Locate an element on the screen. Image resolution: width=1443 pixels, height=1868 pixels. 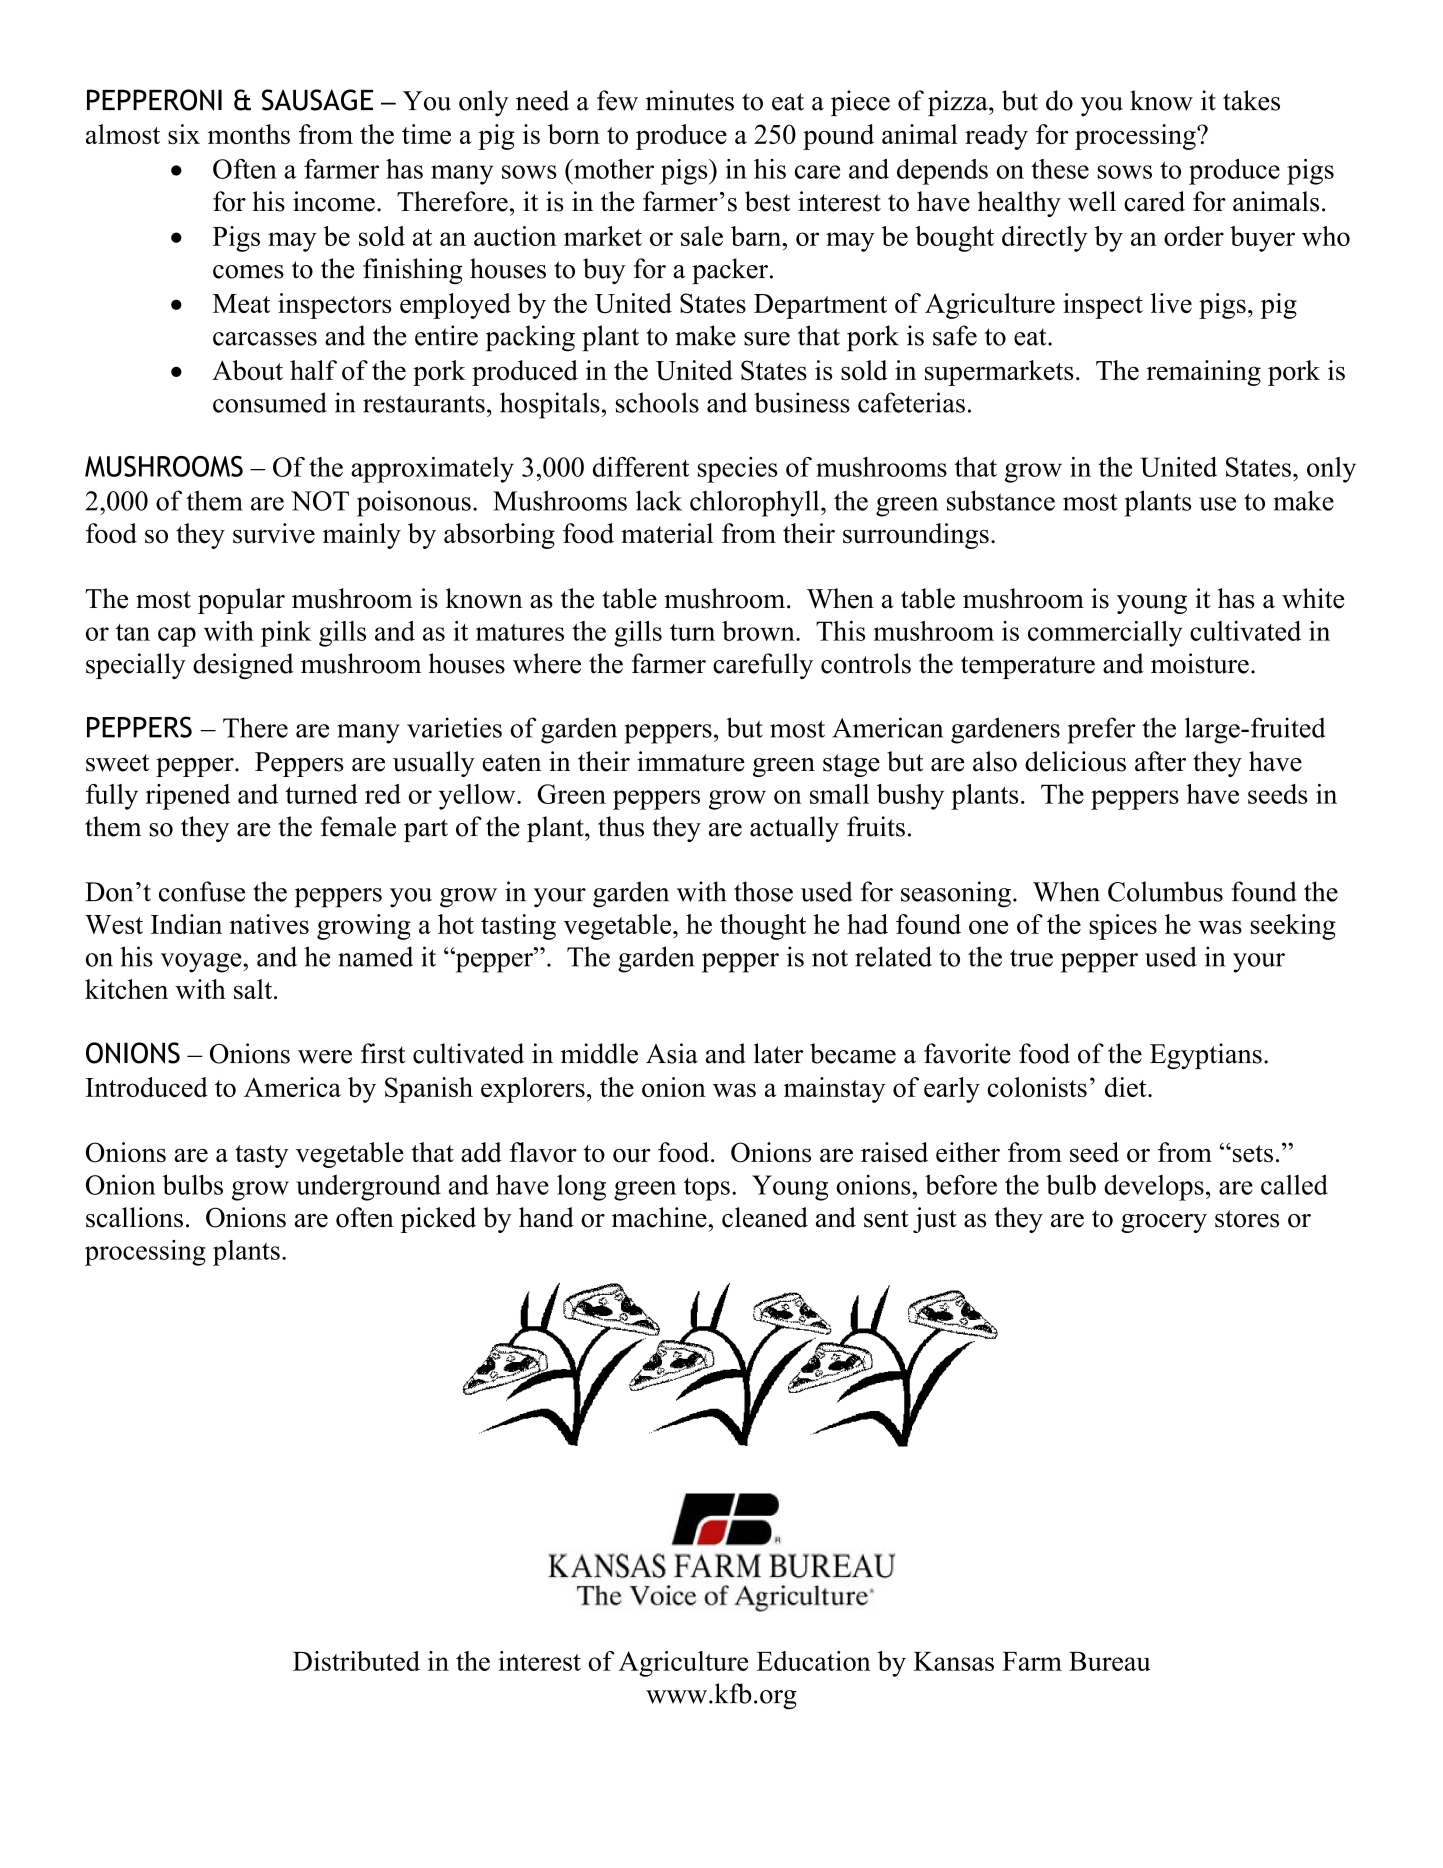
Columbus is located at coordinates (1165, 891).
